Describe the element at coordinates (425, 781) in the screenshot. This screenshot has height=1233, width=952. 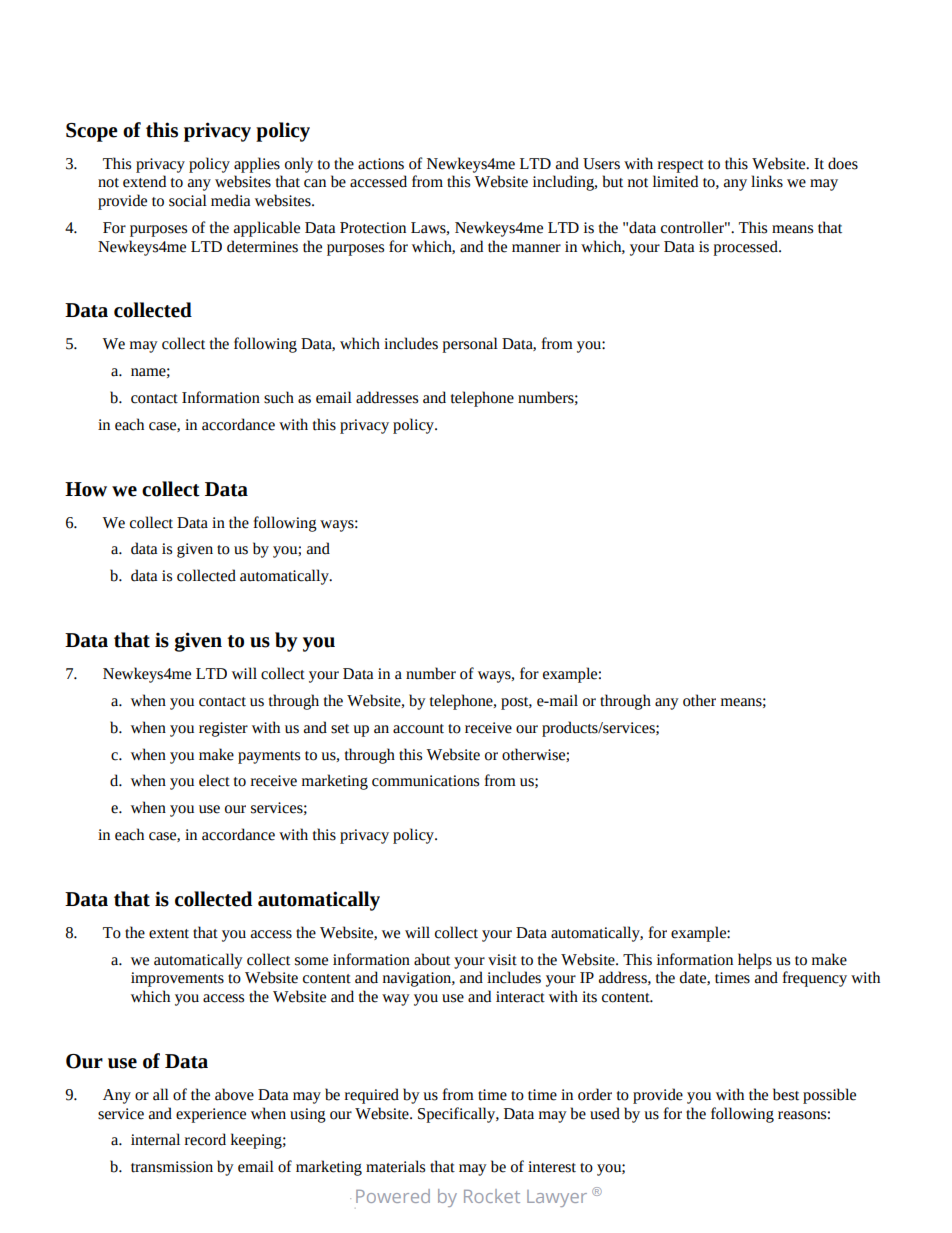
I see `communications` at that location.
